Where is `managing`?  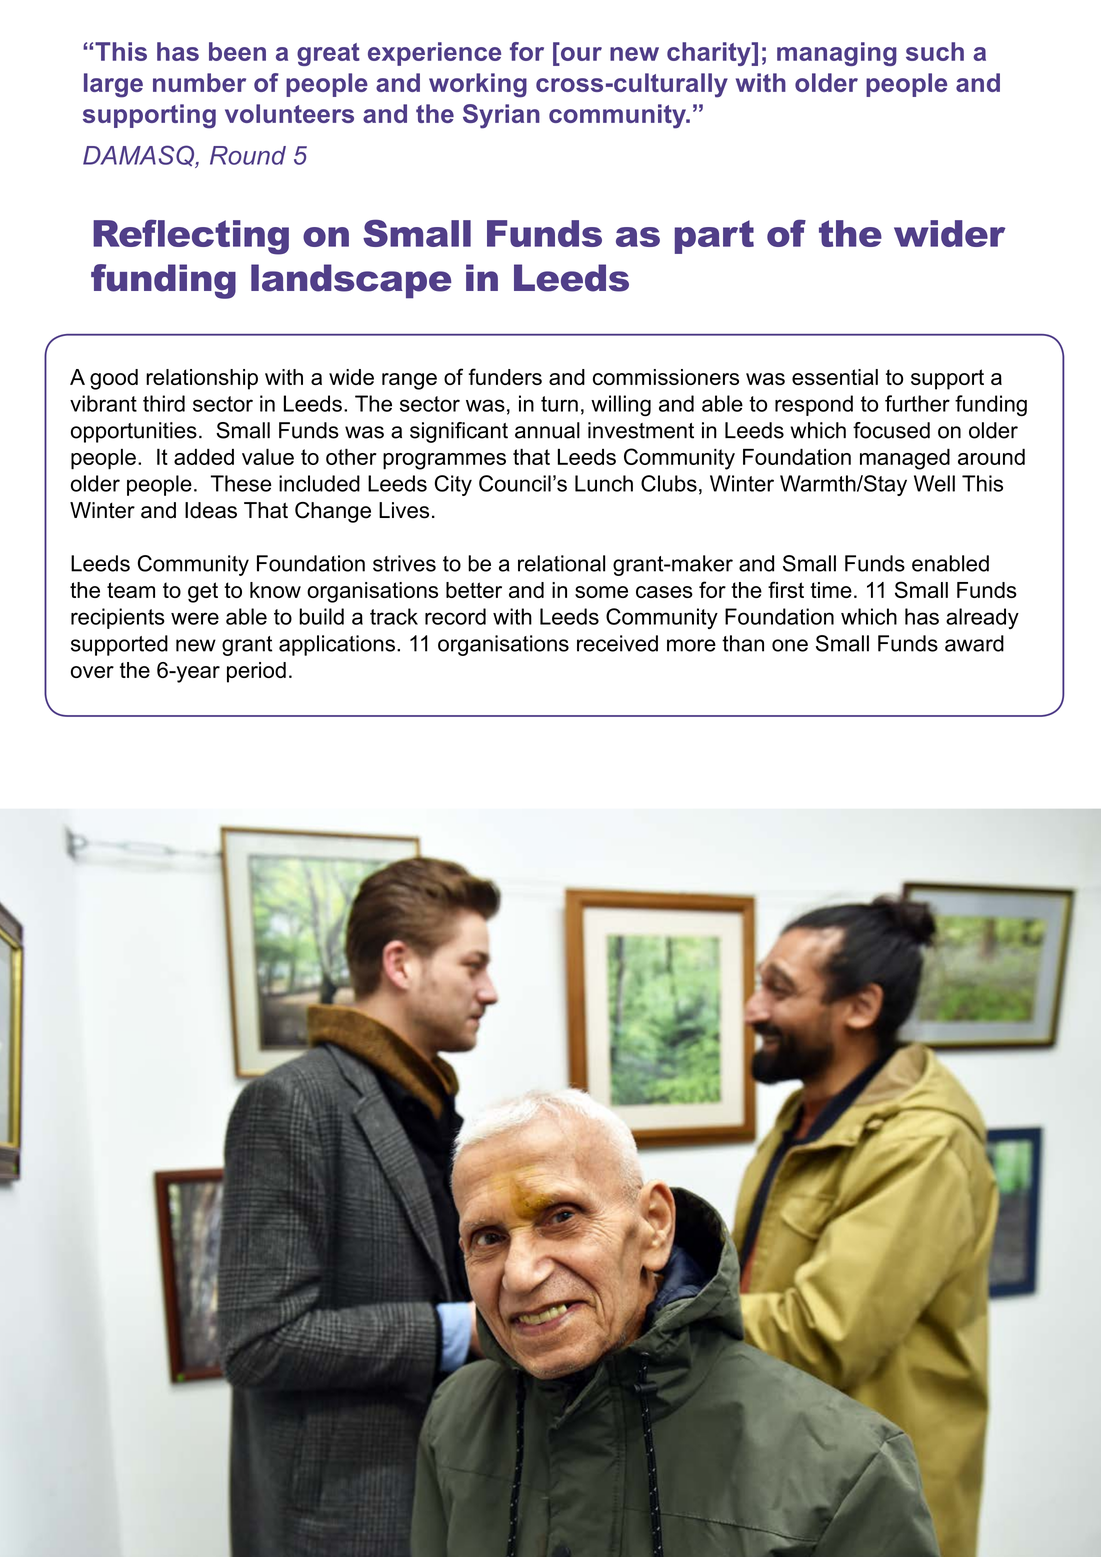
managing is located at coordinates (837, 54).
